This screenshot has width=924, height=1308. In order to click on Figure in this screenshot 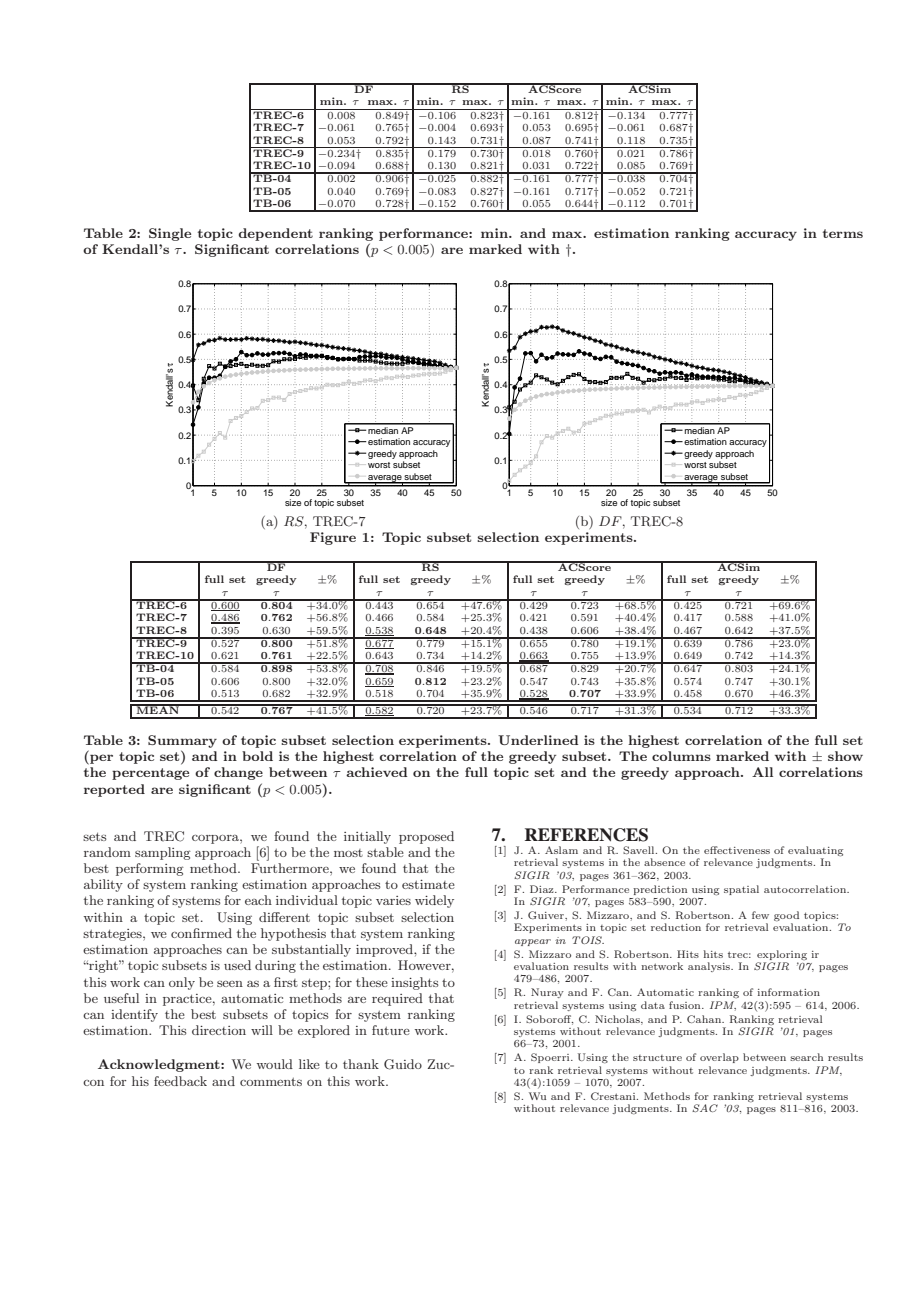, I will do `click(333, 538)`.
